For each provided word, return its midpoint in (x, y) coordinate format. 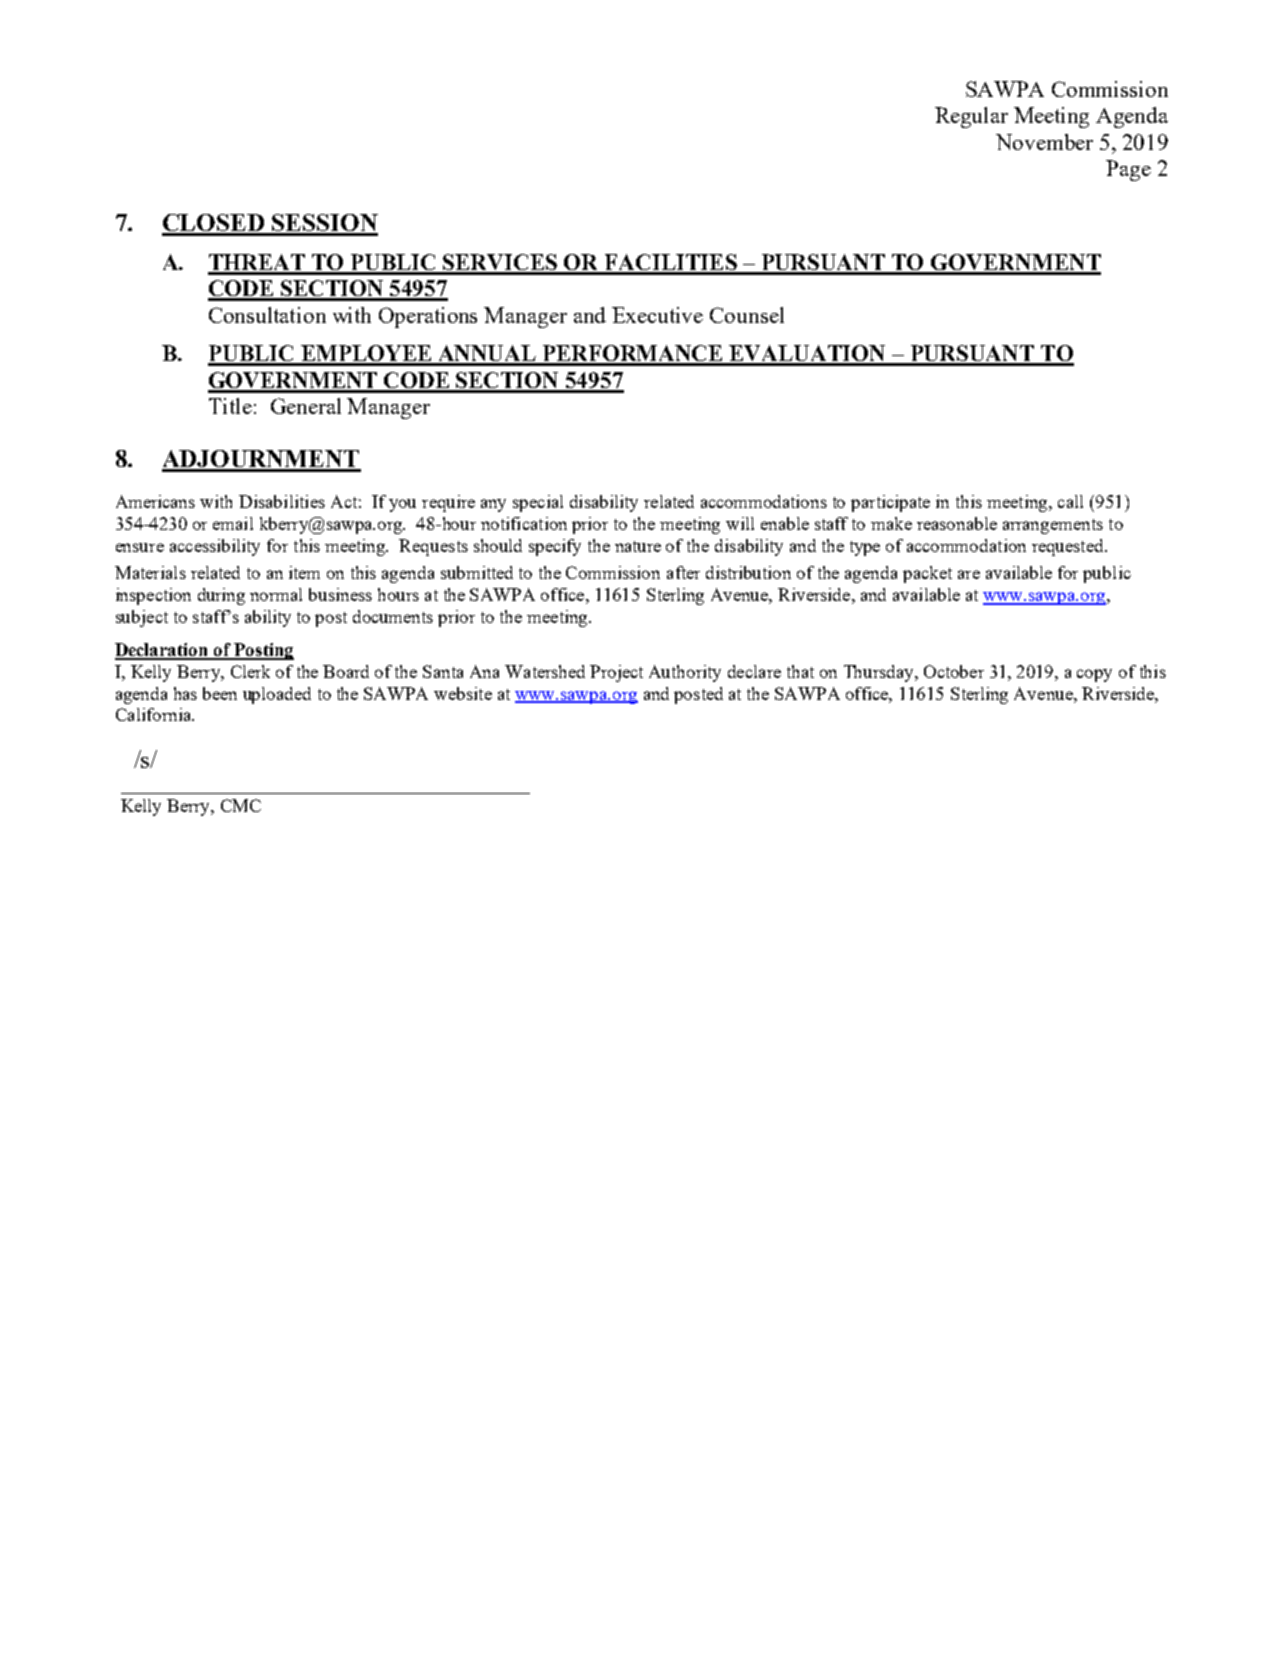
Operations (428, 317)
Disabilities (282, 501)
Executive (657, 315)
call (1070, 501)
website (463, 693)
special (538, 503)
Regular (971, 117)
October (954, 671)
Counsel (747, 315)
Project (616, 673)
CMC (241, 805)
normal (276, 594)
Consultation (267, 315)
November (1044, 142)
